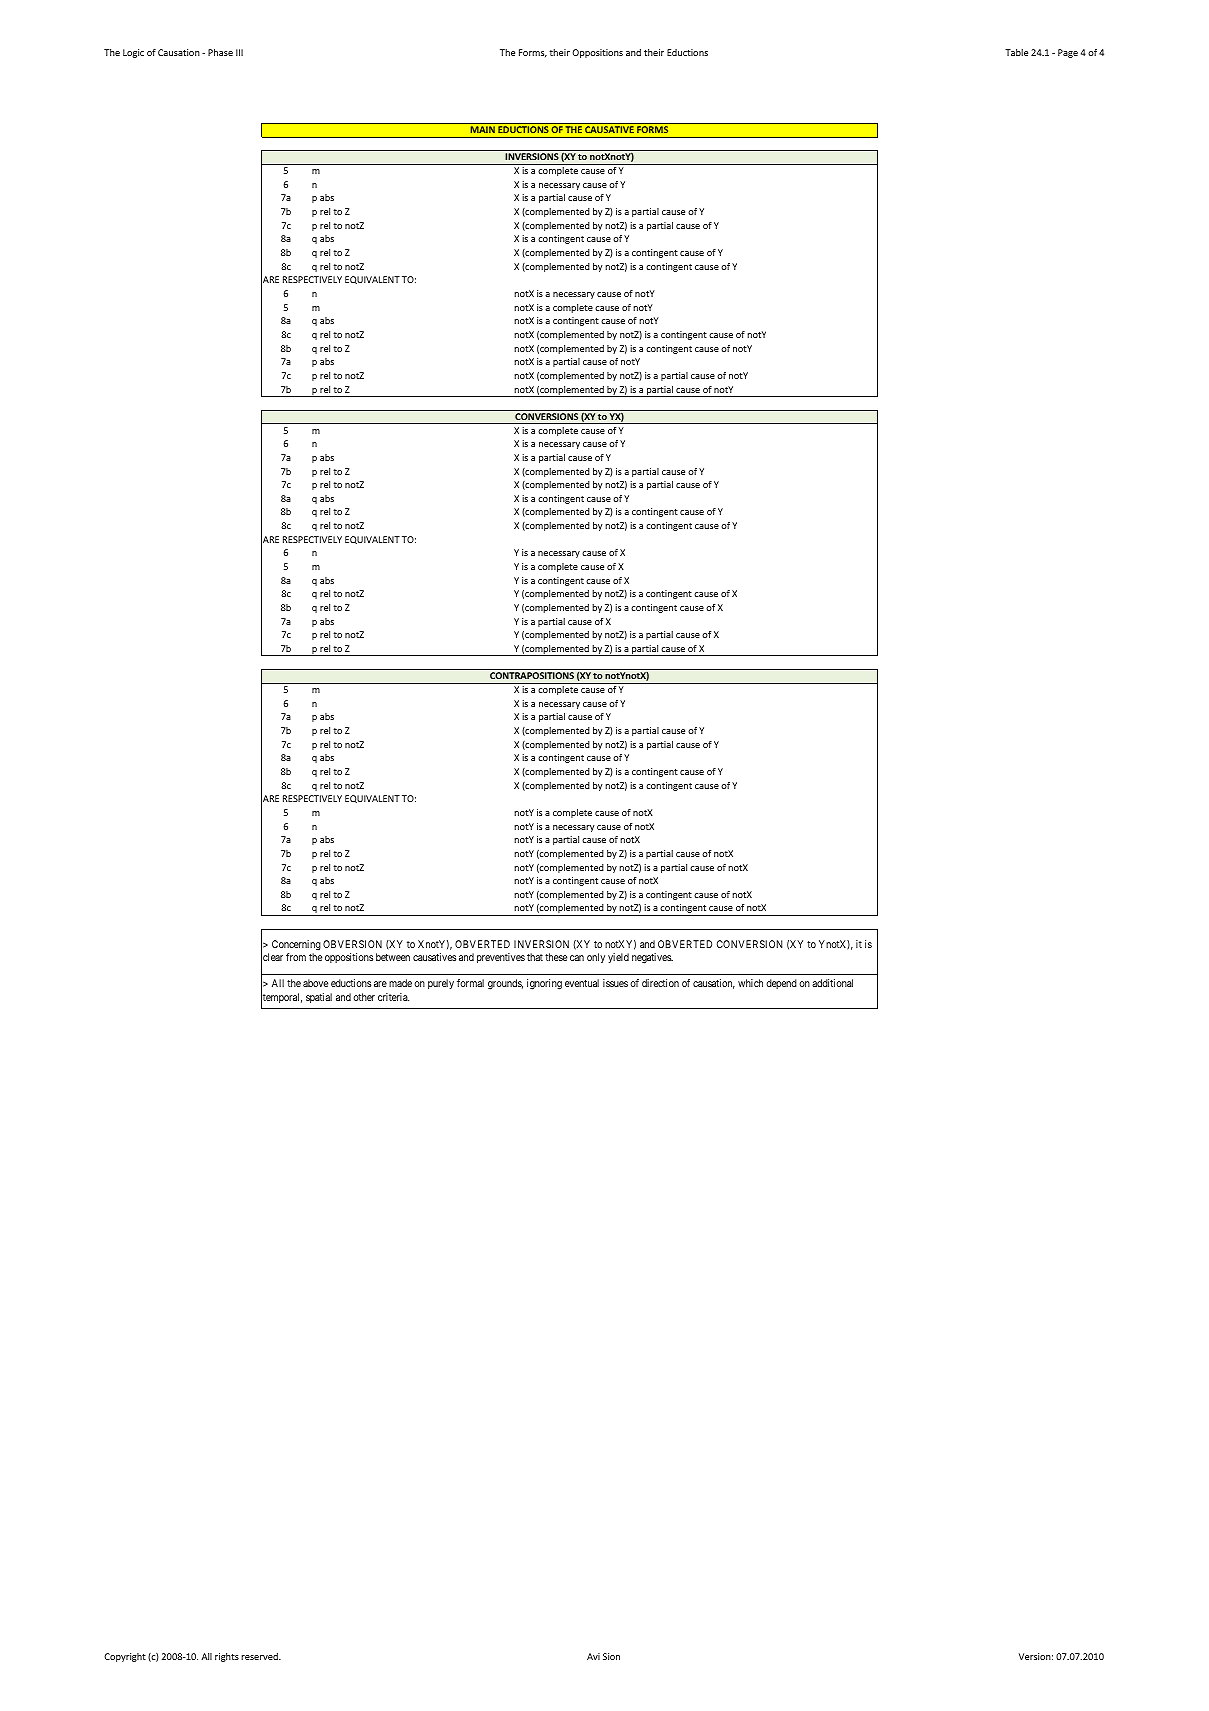 This screenshot has width=1209, height=1711. Describe the element at coordinates (296, 945) in the screenshot. I see `Concerning` at that location.
